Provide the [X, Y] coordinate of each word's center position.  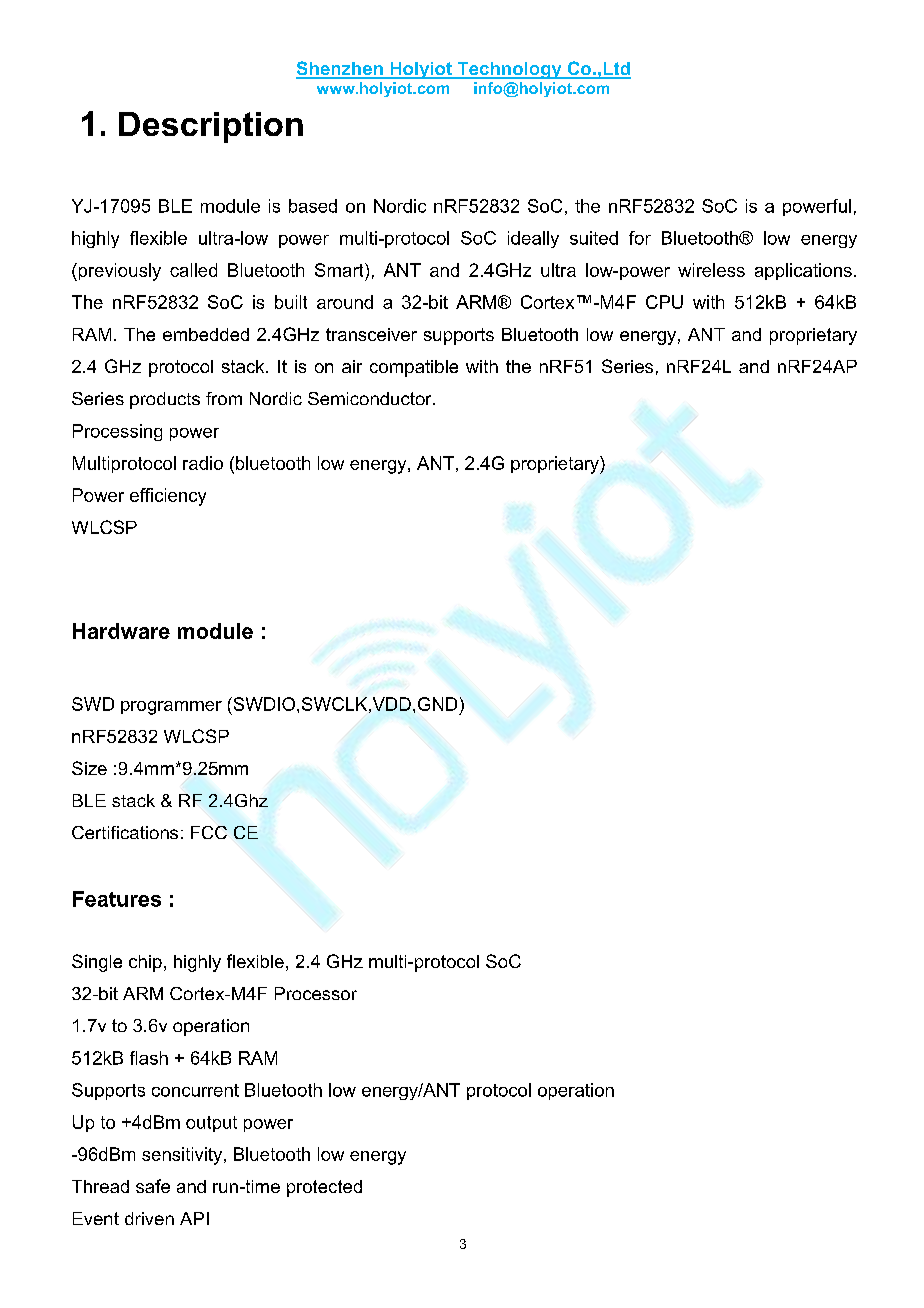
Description [211, 127]
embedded [206, 334]
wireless [711, 270]
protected [324, 1188]
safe [153, 1186]
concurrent [195, 1090]
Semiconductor [371, 398]
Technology [509, 70]
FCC [209, 832]
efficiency [168, 497]
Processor [316, 993]
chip [145, 963]
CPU [664, 302]
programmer [171, 708]
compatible [414, 368]
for [640, 238]
